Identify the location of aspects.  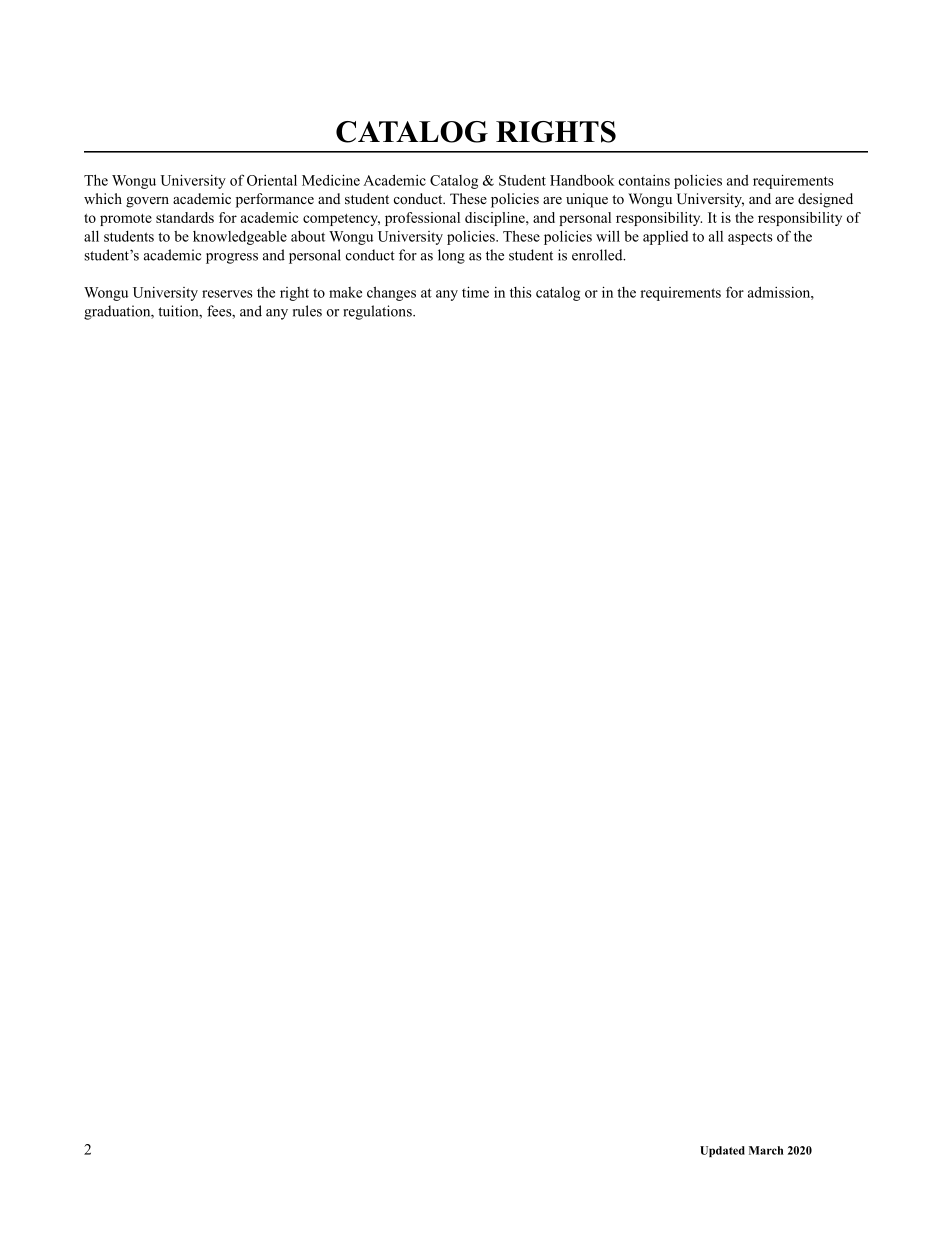
(750, 238).
